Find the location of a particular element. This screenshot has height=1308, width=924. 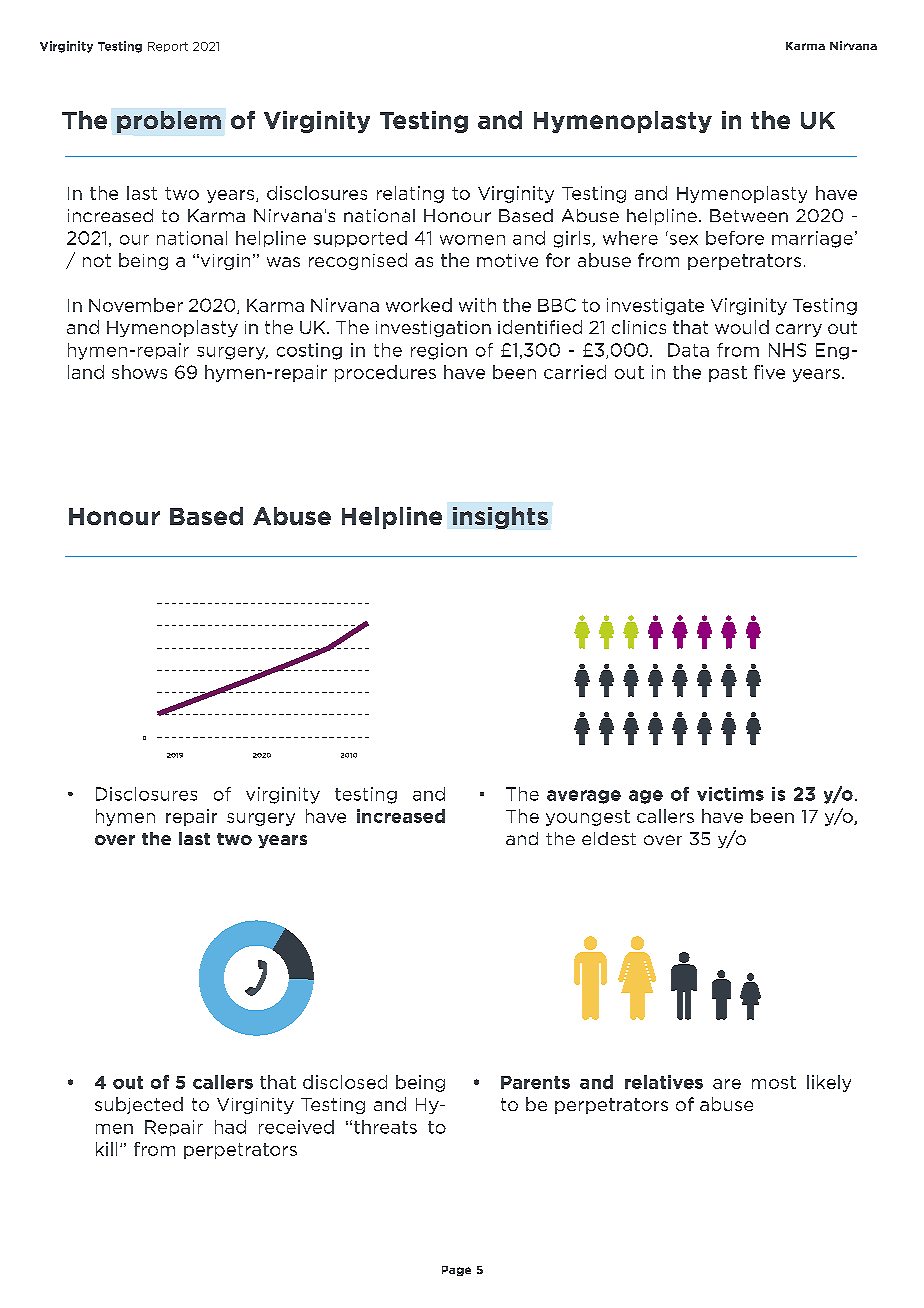

Page is located at coordinates (456, 1271).
